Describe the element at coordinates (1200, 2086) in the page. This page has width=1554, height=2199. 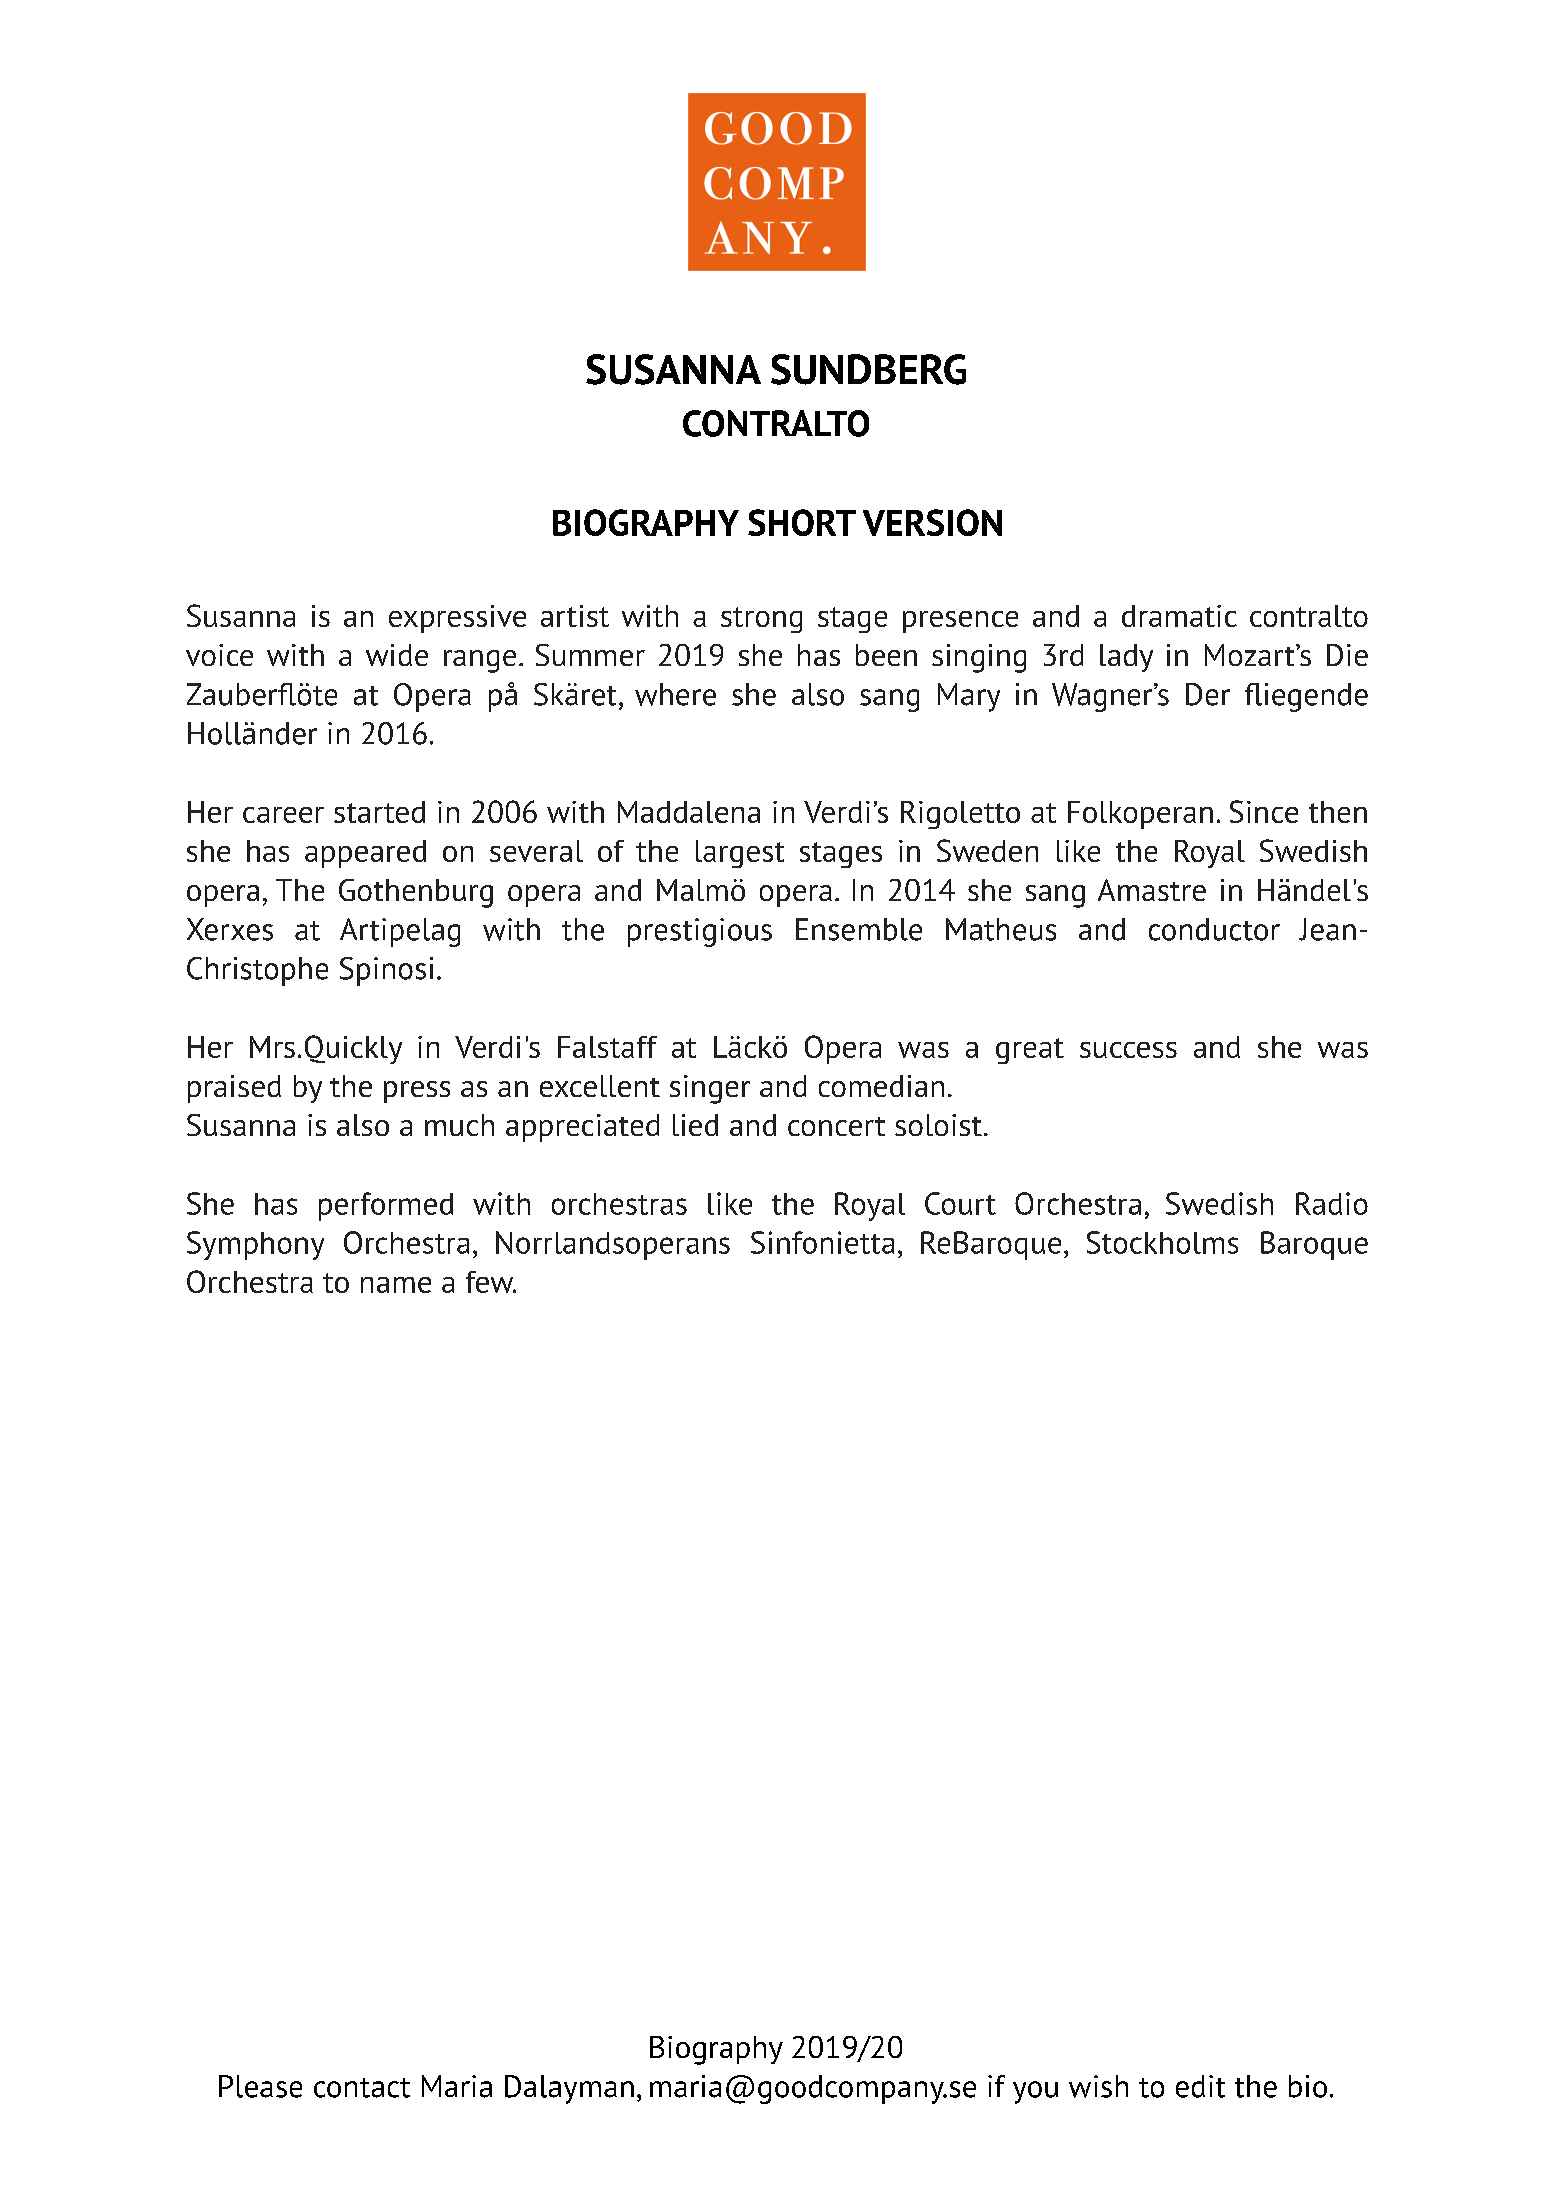
I see `edit` at that location.
